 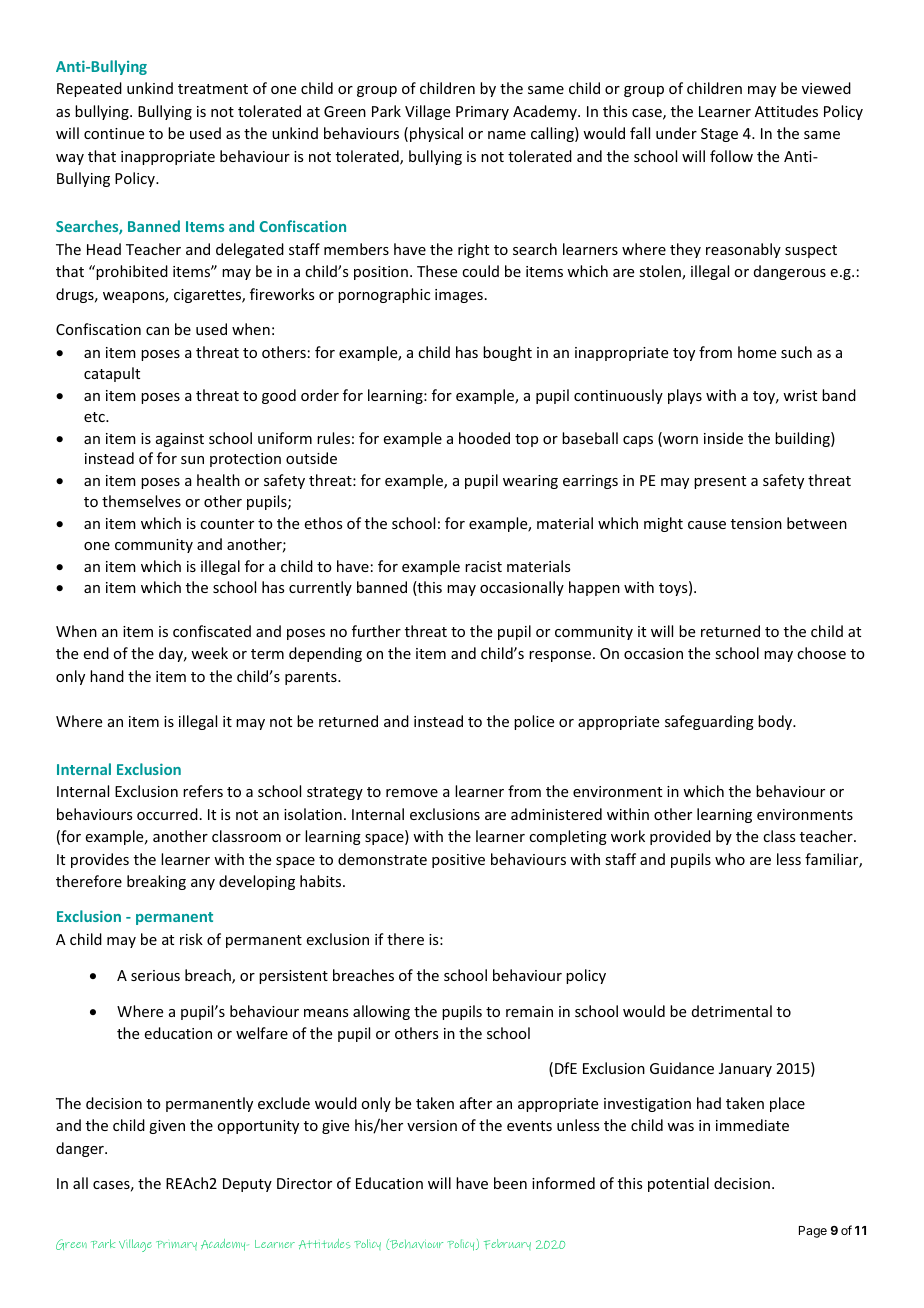 I want to click on continue, so click(x=114, y=133).
